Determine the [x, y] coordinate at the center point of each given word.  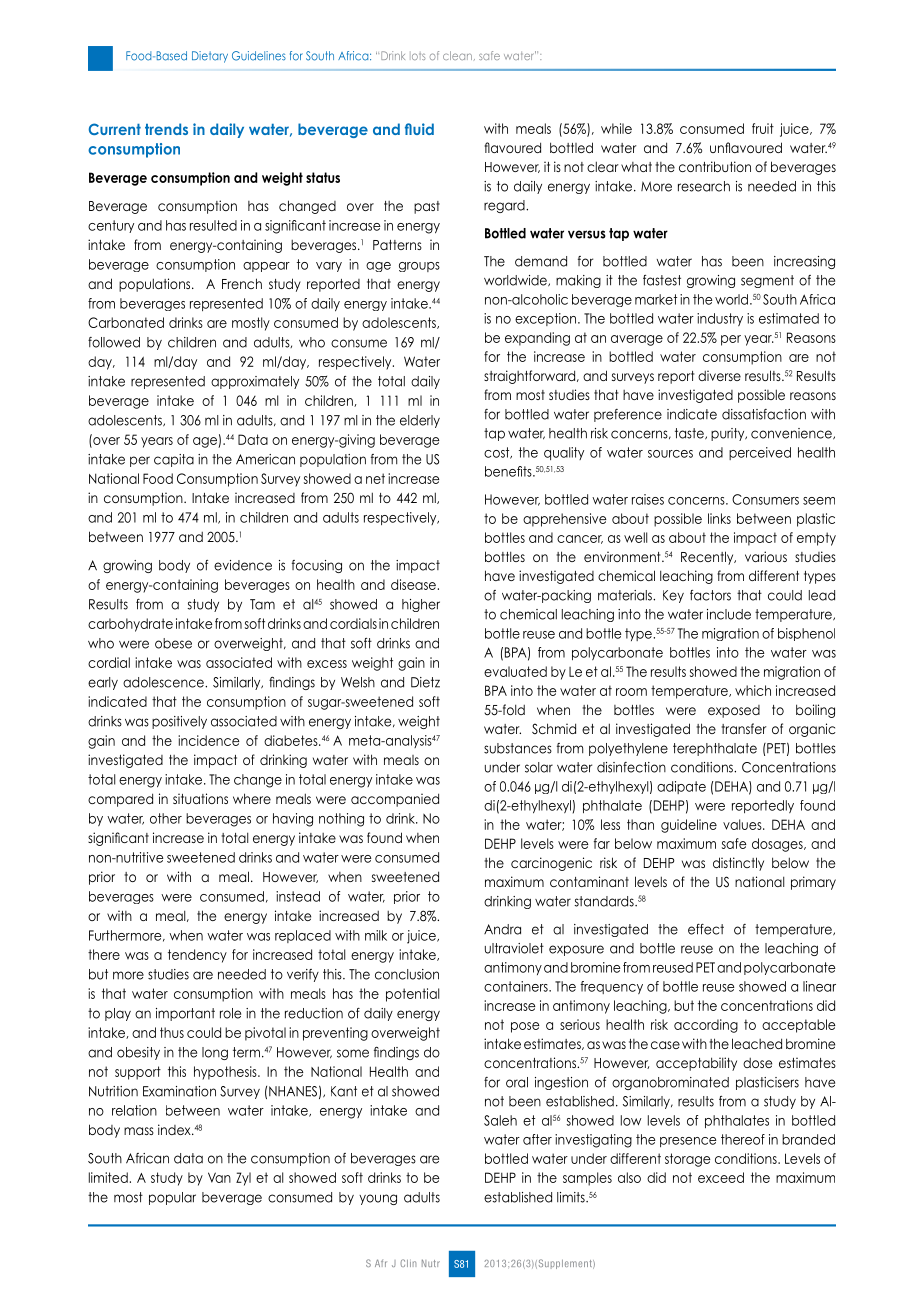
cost [498, 453]
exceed [721, 1177]
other [166, 818]
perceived [760, 453]
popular [172, 1198]
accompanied [395, 800]
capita [174, 460]
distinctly [738, 864]
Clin [408, 1263]
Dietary [210, 57]
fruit [763, 128]
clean [457, 55]
